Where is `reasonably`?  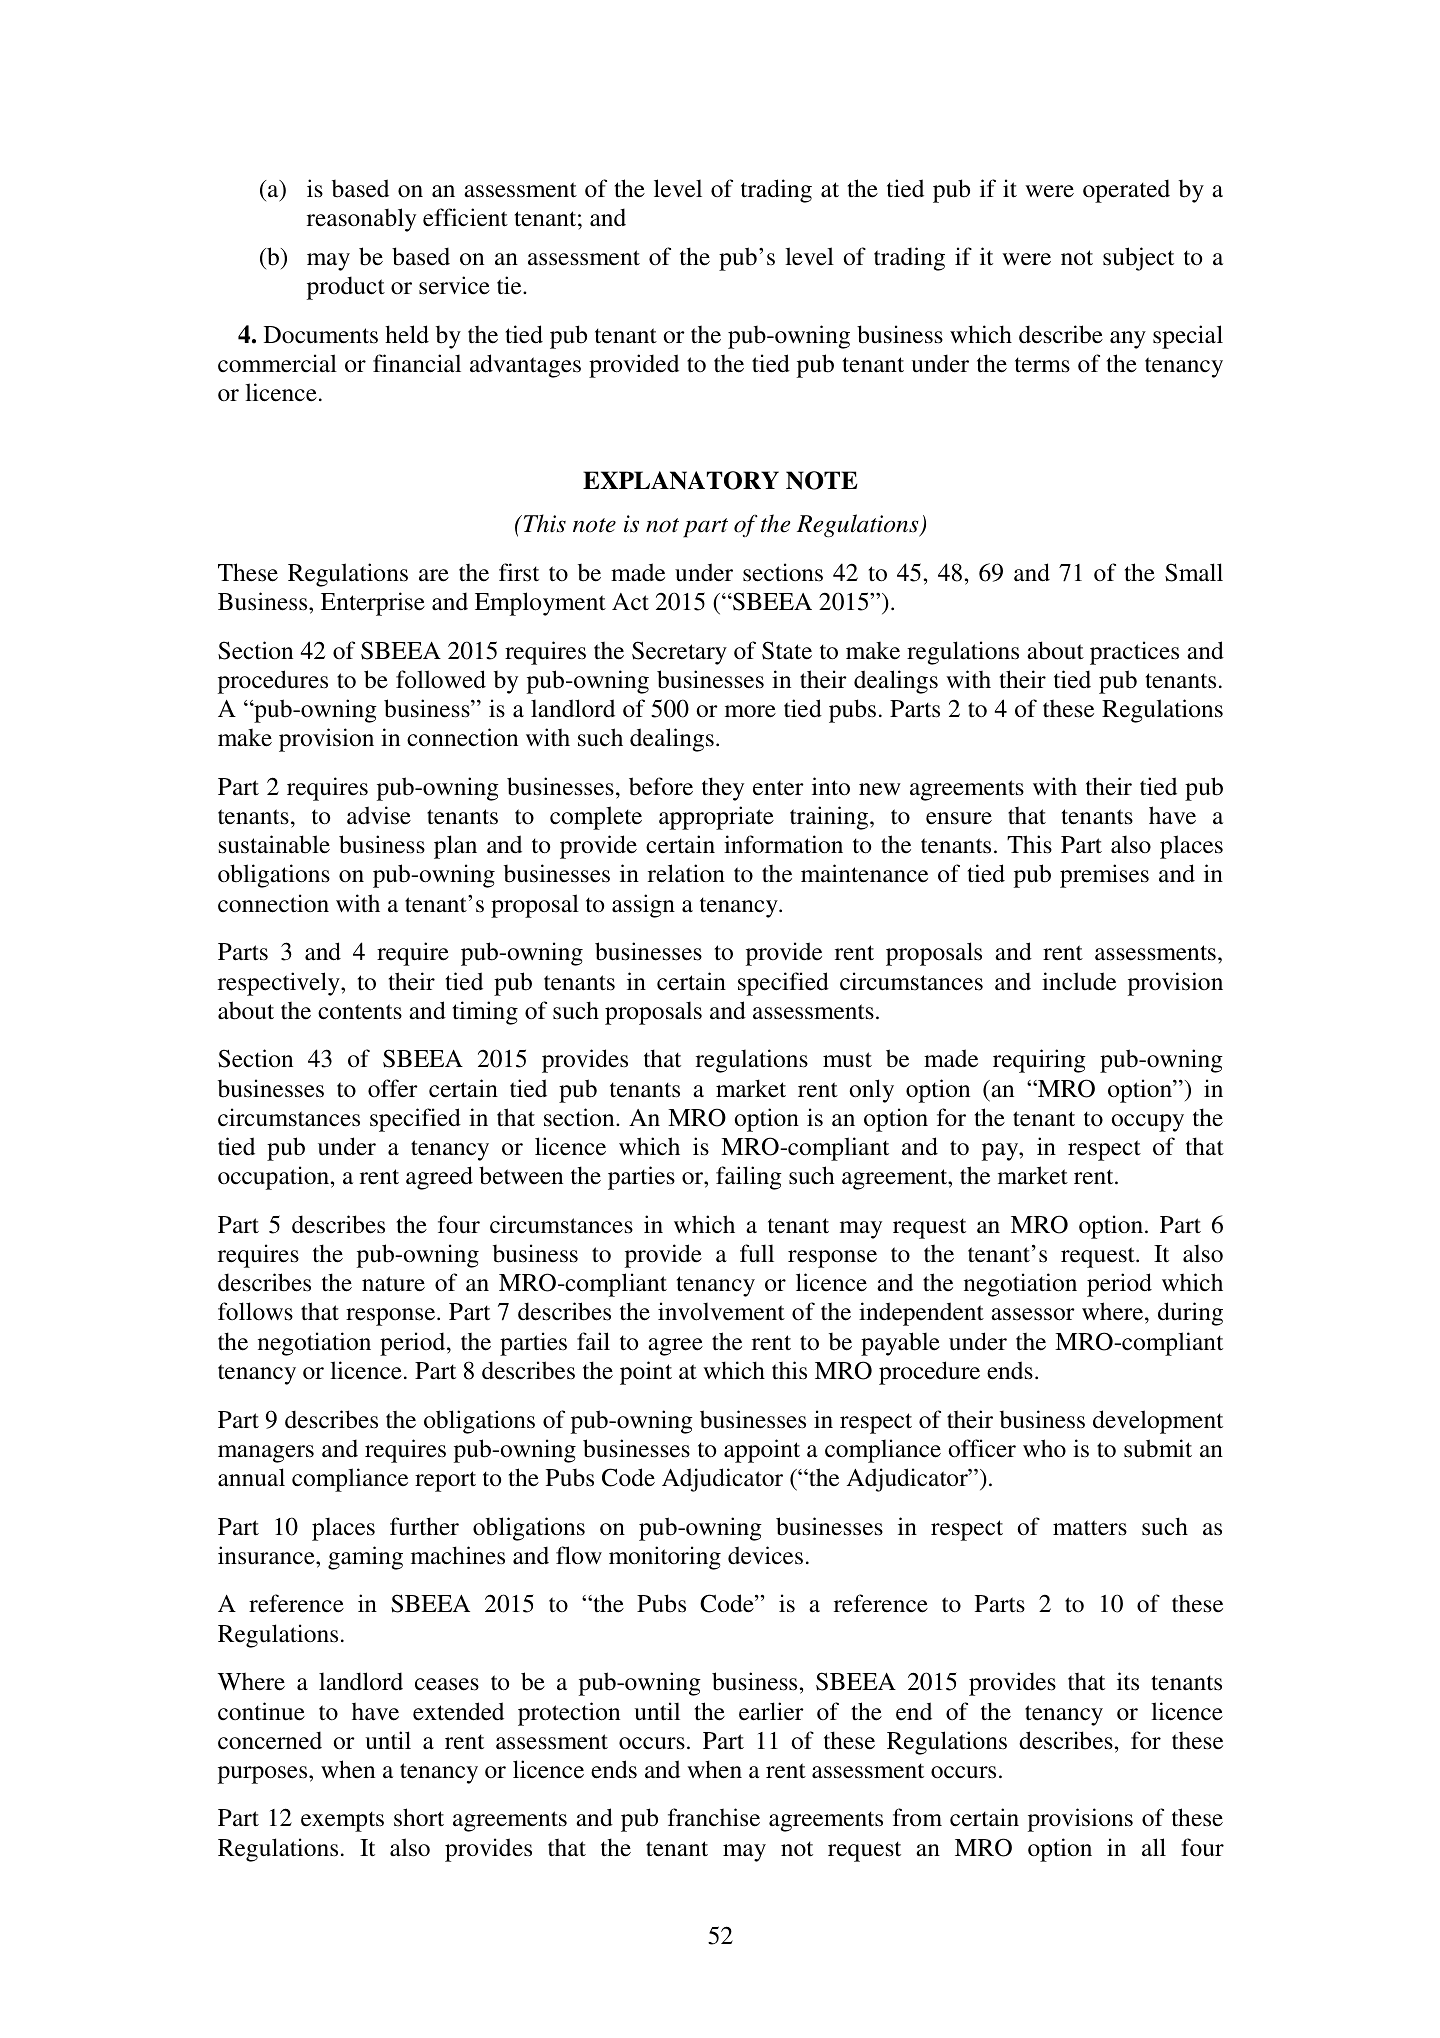 reasonably is located at coordinates (361, 220).
